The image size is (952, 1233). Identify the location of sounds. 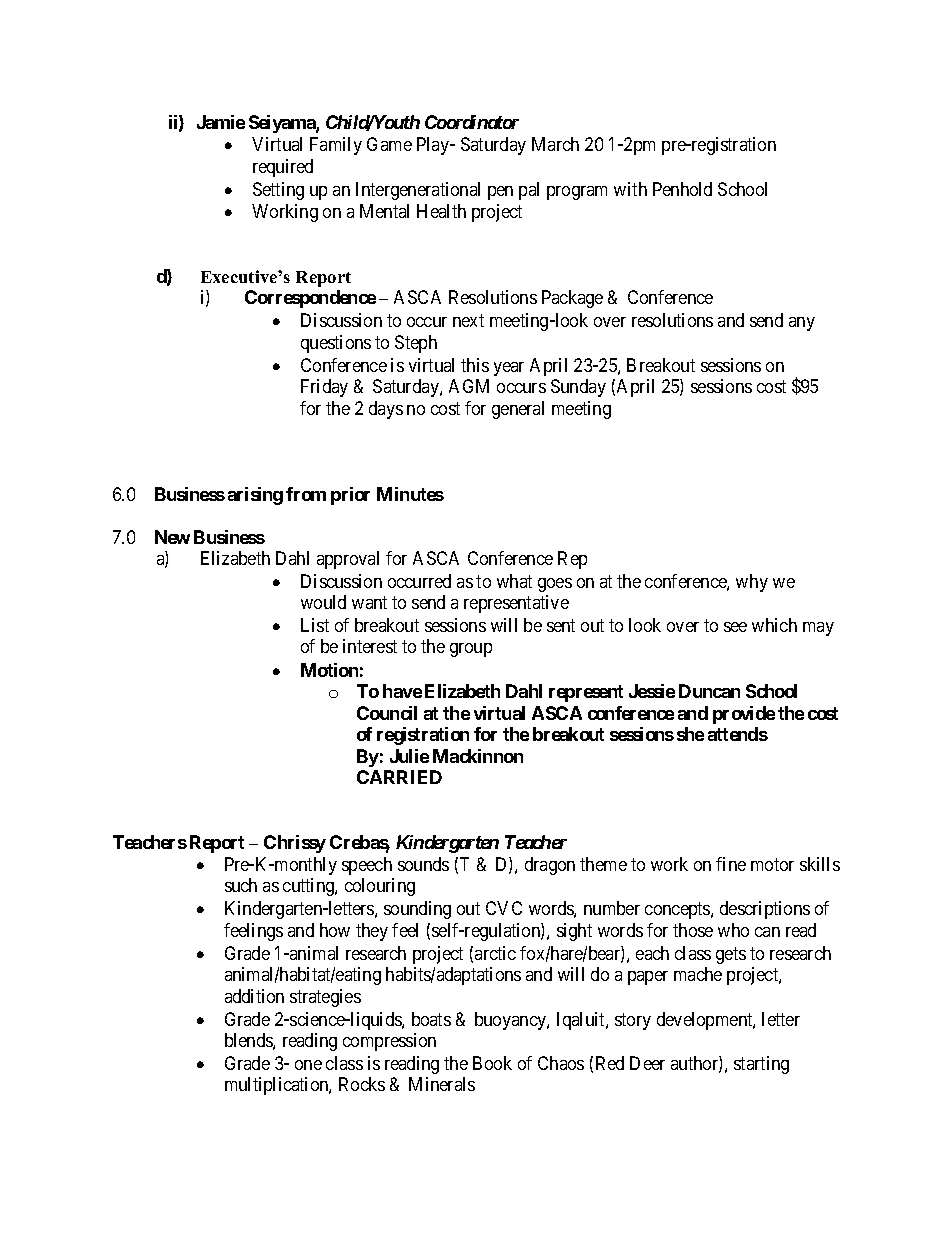
(423, 864).
